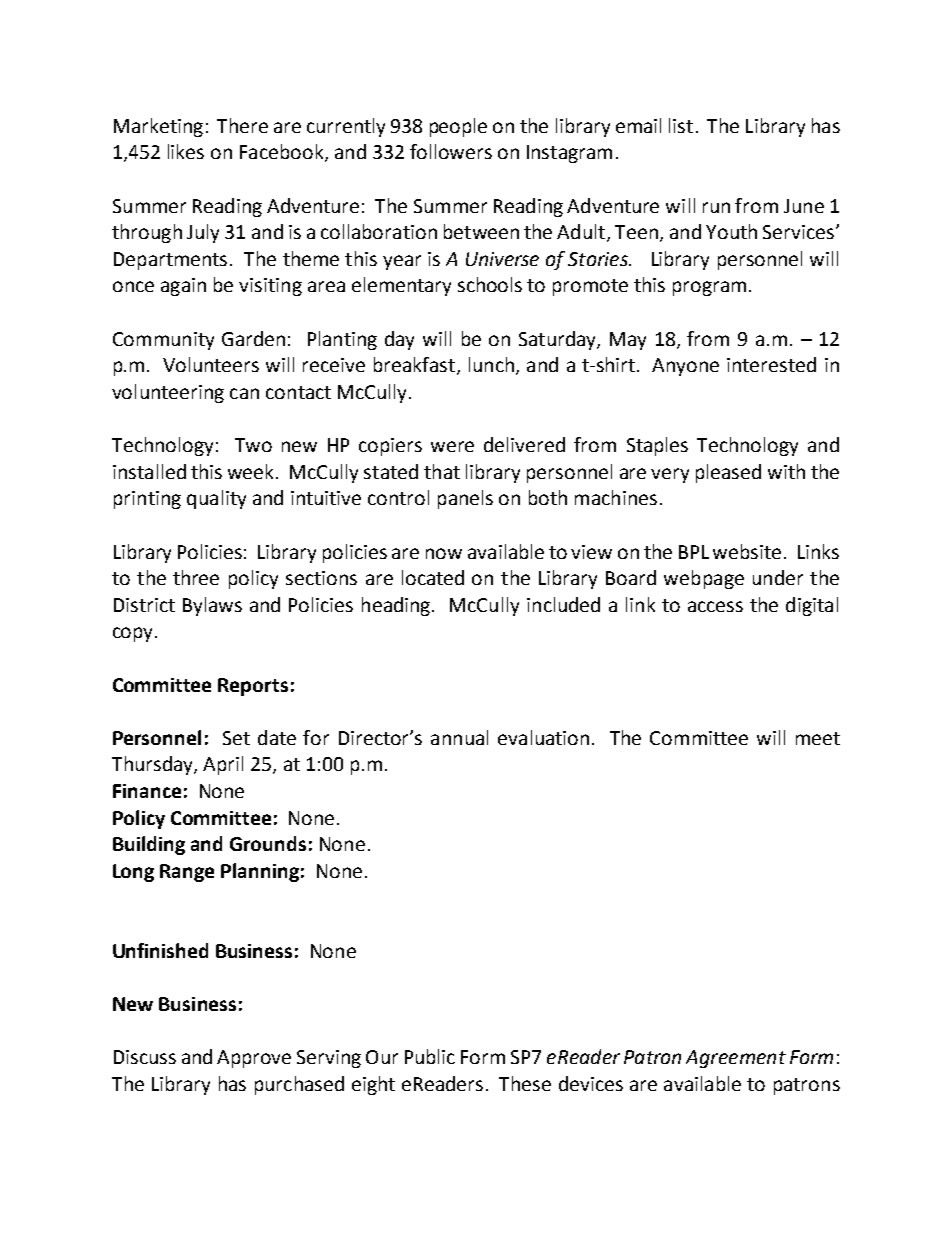  Describe the element at coordinates (186, 151) in the screenshot. I see `likes` at that location.
